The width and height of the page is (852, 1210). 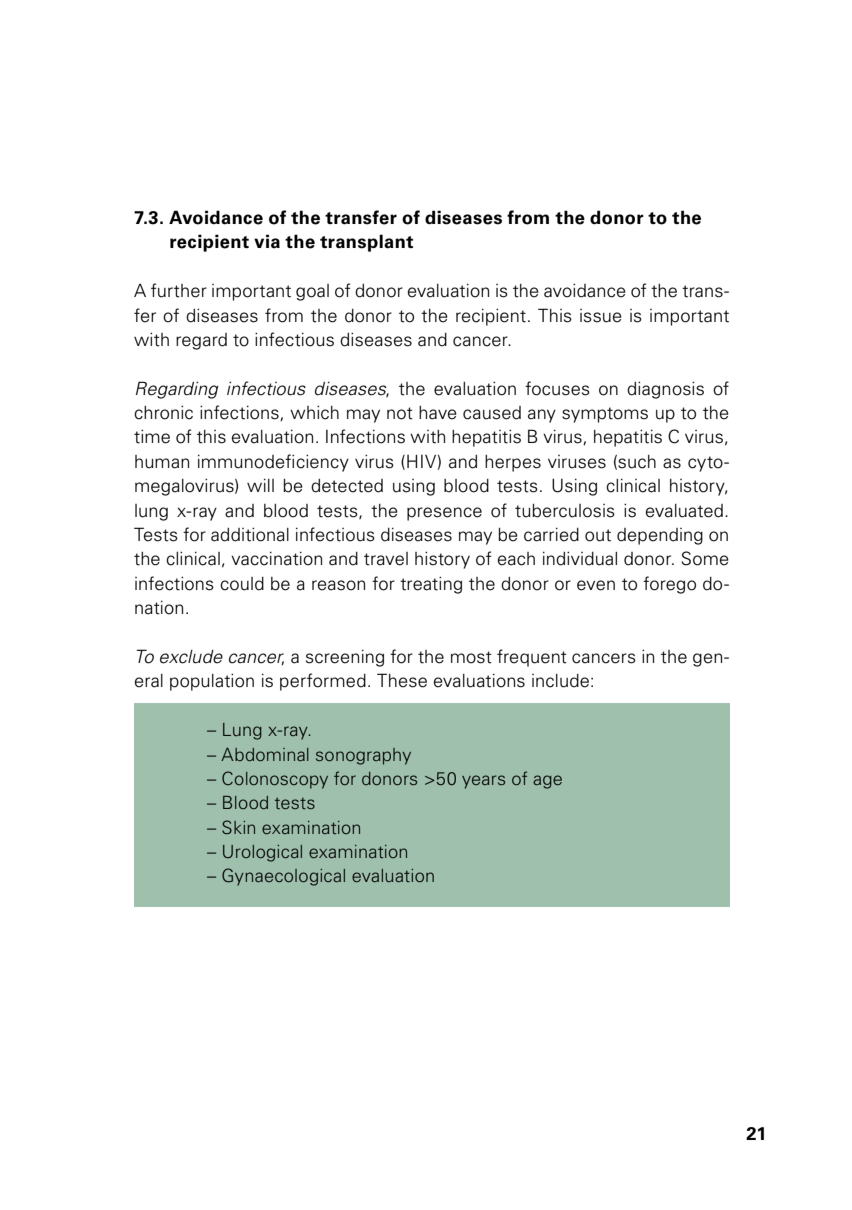 What do you see at coordinates (267, 241) in the page?
I see `via` at bounding box center [267, 241].
